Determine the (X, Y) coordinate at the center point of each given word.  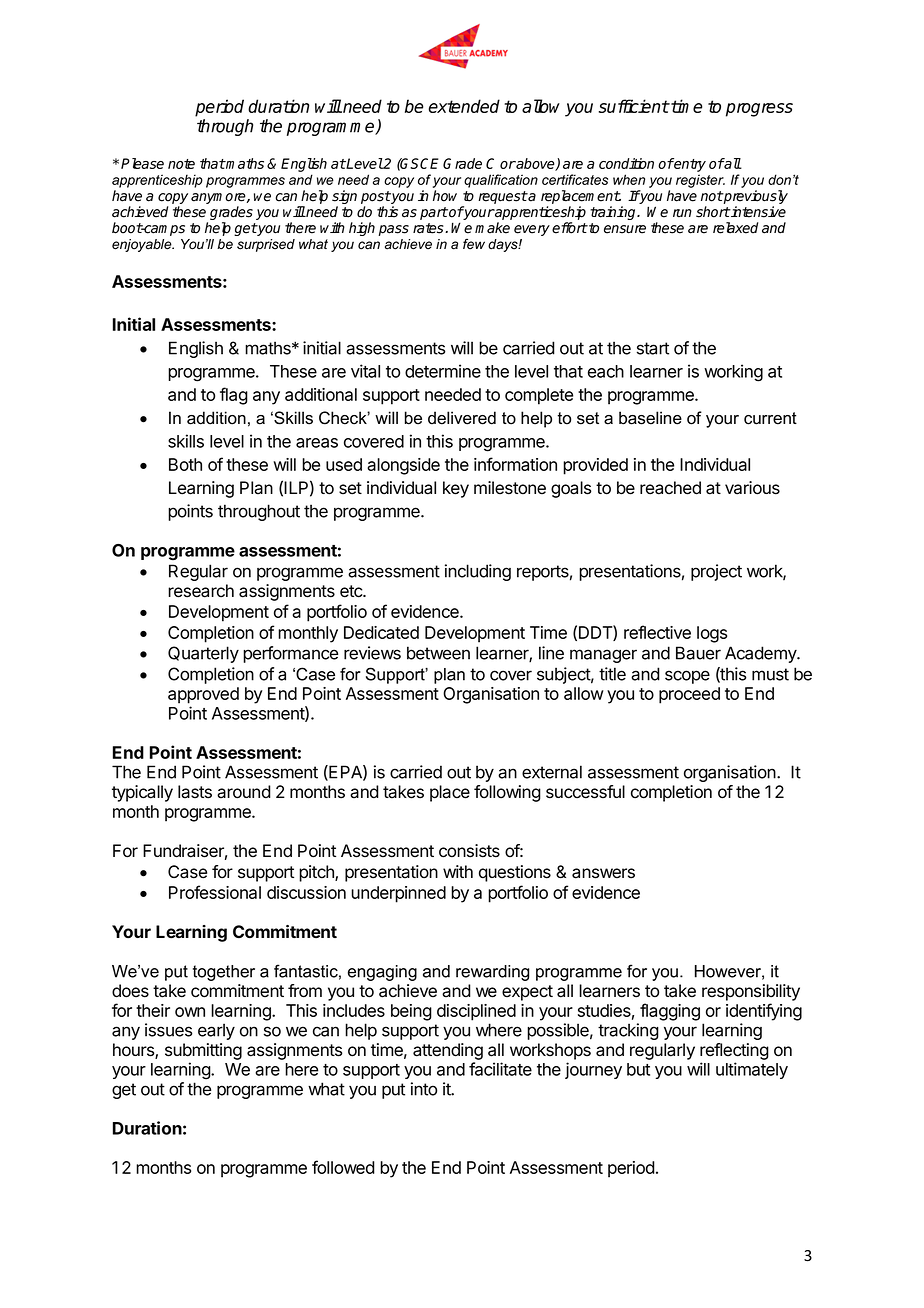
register (700, 181)
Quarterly (203, 654)
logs (712, 634)
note (181, 164)
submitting (203, 1051)
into (424, 1089)
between (438, 653)
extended (464, 106)
